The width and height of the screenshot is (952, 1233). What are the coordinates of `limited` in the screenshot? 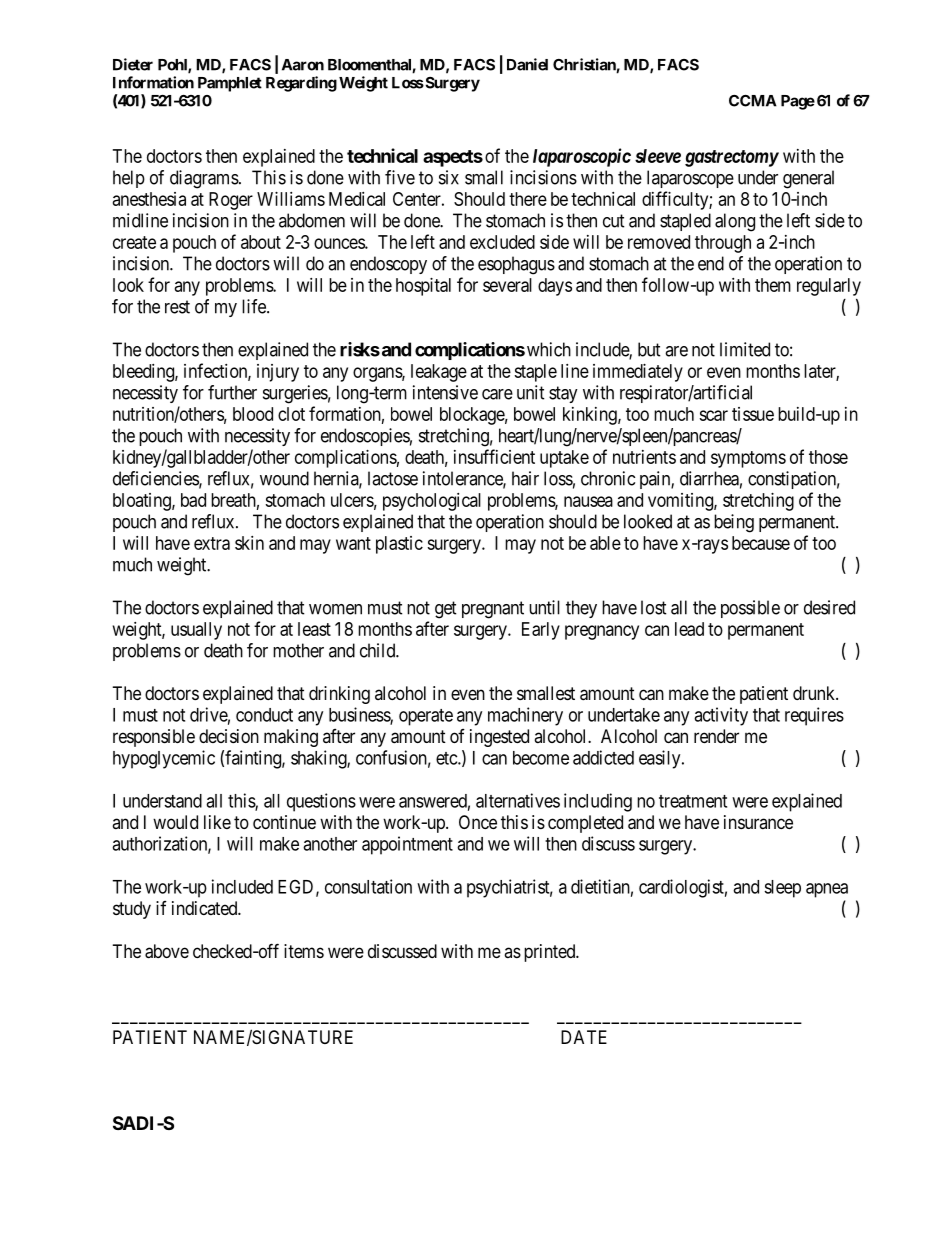 It's located at (745, 349).
